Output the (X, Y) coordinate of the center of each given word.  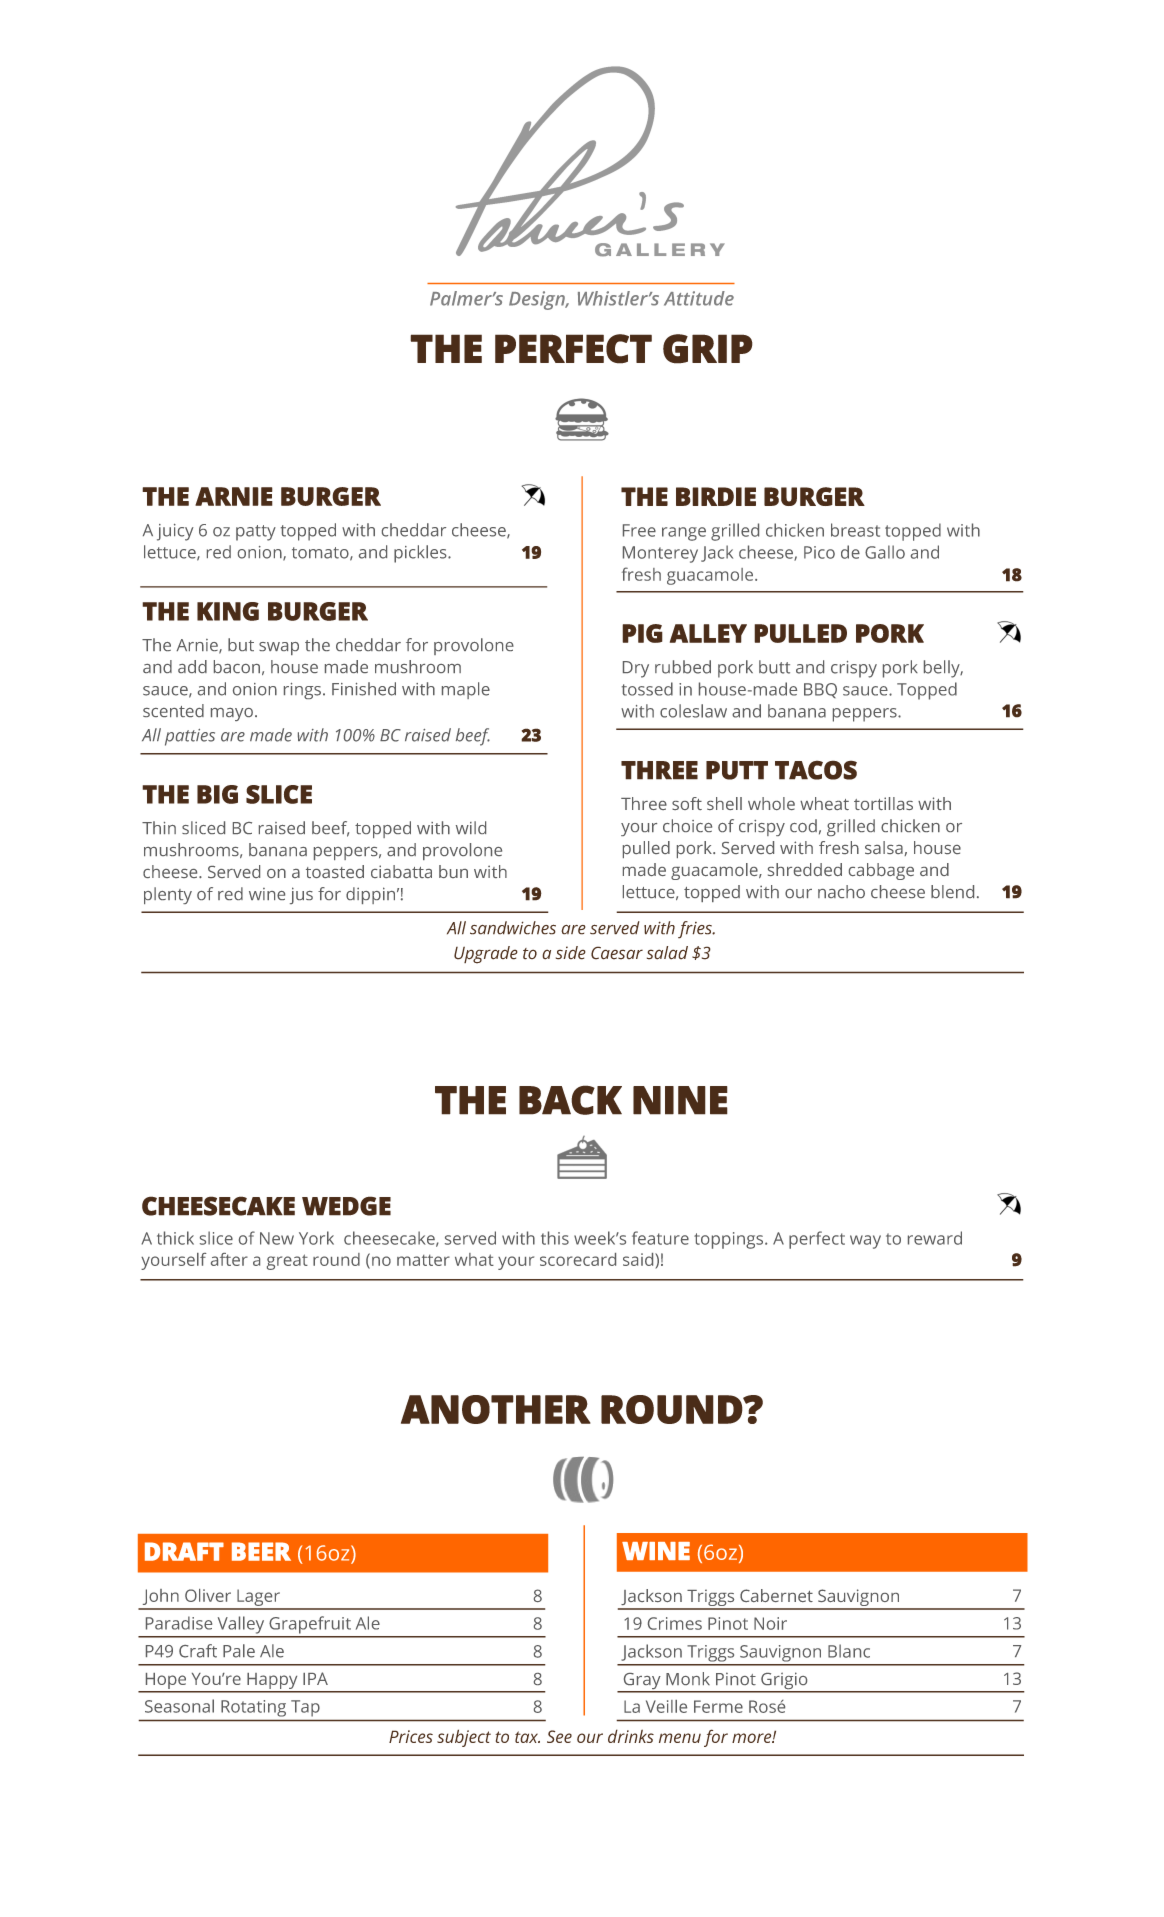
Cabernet (776, 1595)
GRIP (708, 349)
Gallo (885, 552)
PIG (642, 633)
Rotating (253, 1708)
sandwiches (513, 928)
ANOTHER (496, 1409)
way (865, 1242)
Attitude (699, 298)
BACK (570, 1100)
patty (256, 533)
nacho (841, 891)
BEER (261, 1551)
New (277, 1238)
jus (301, 895)
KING (228, 611)
